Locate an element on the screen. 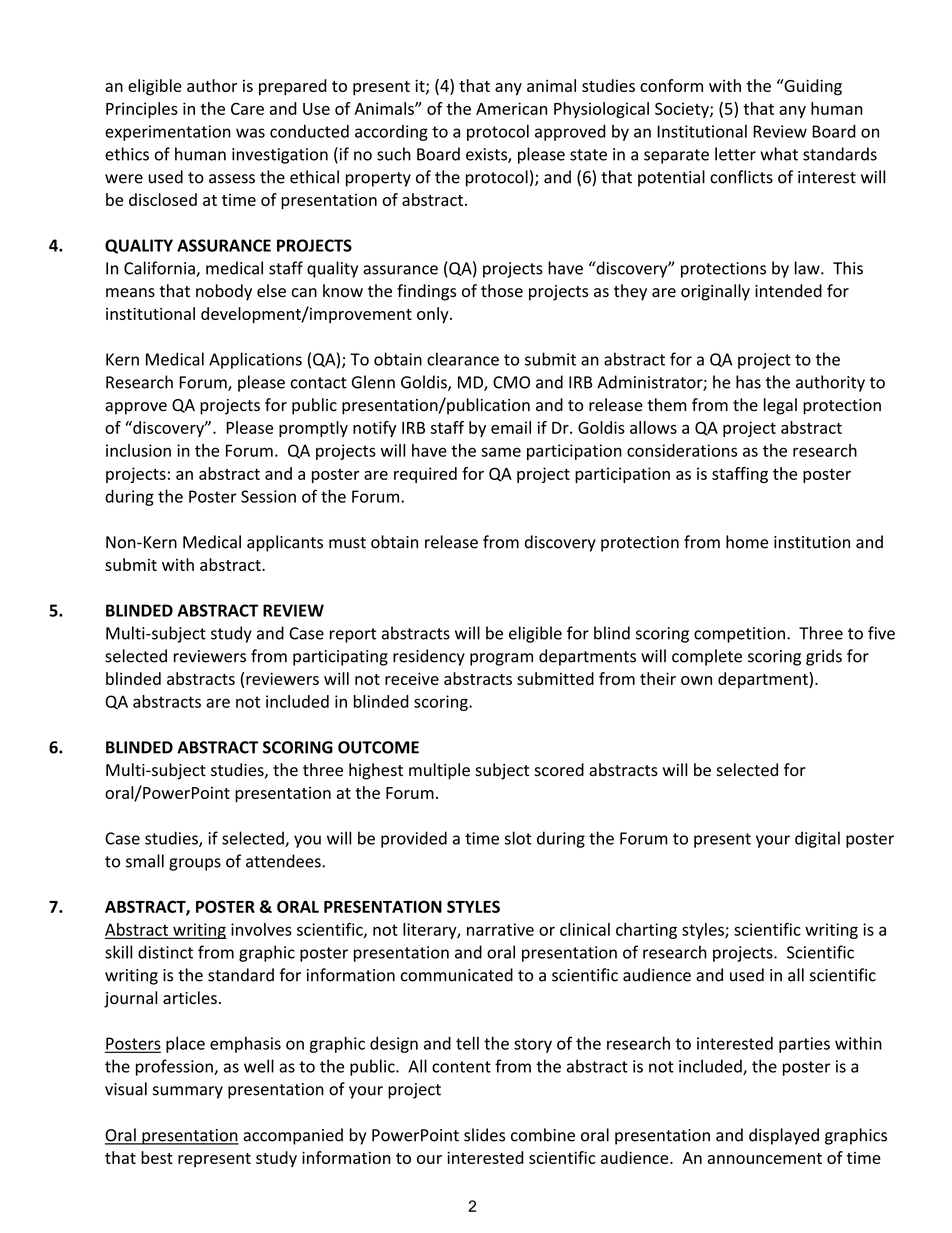 The image size is (952, 1233). Care is located at coordinates (247, 108).
